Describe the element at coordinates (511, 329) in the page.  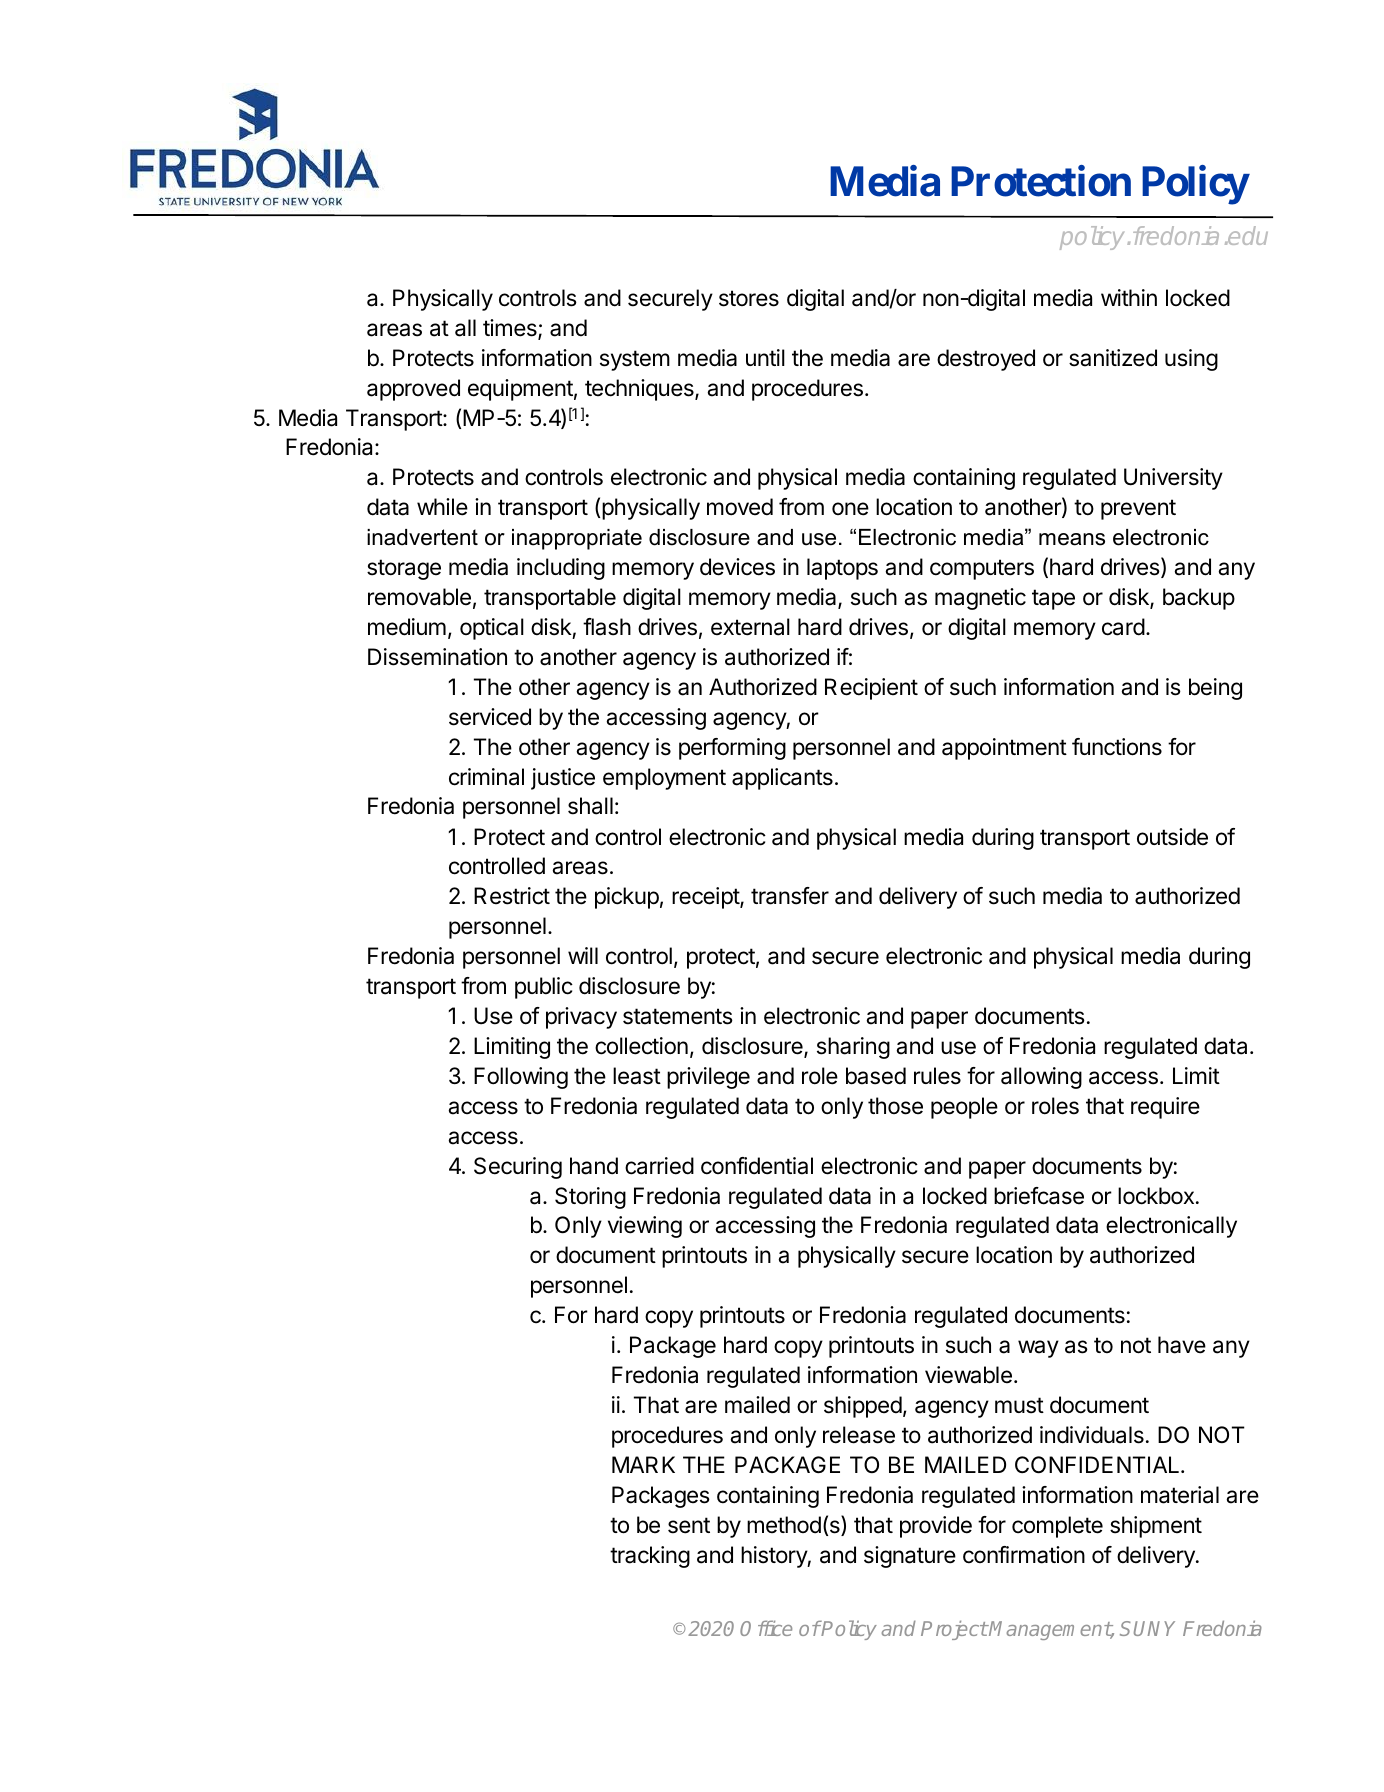
I see `times` at that location.
